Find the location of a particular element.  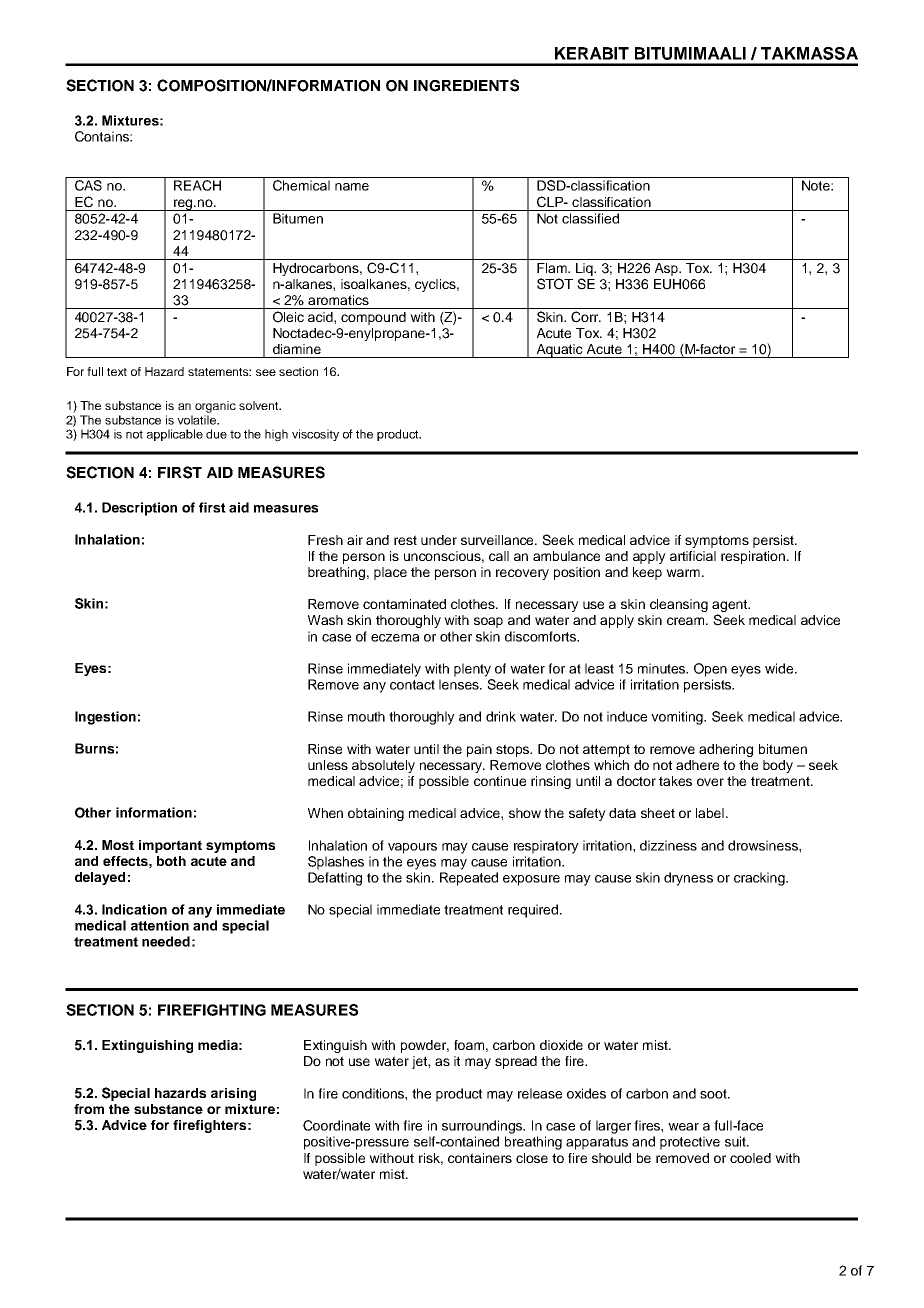

cleansing is located at coordinates (679, 605).
